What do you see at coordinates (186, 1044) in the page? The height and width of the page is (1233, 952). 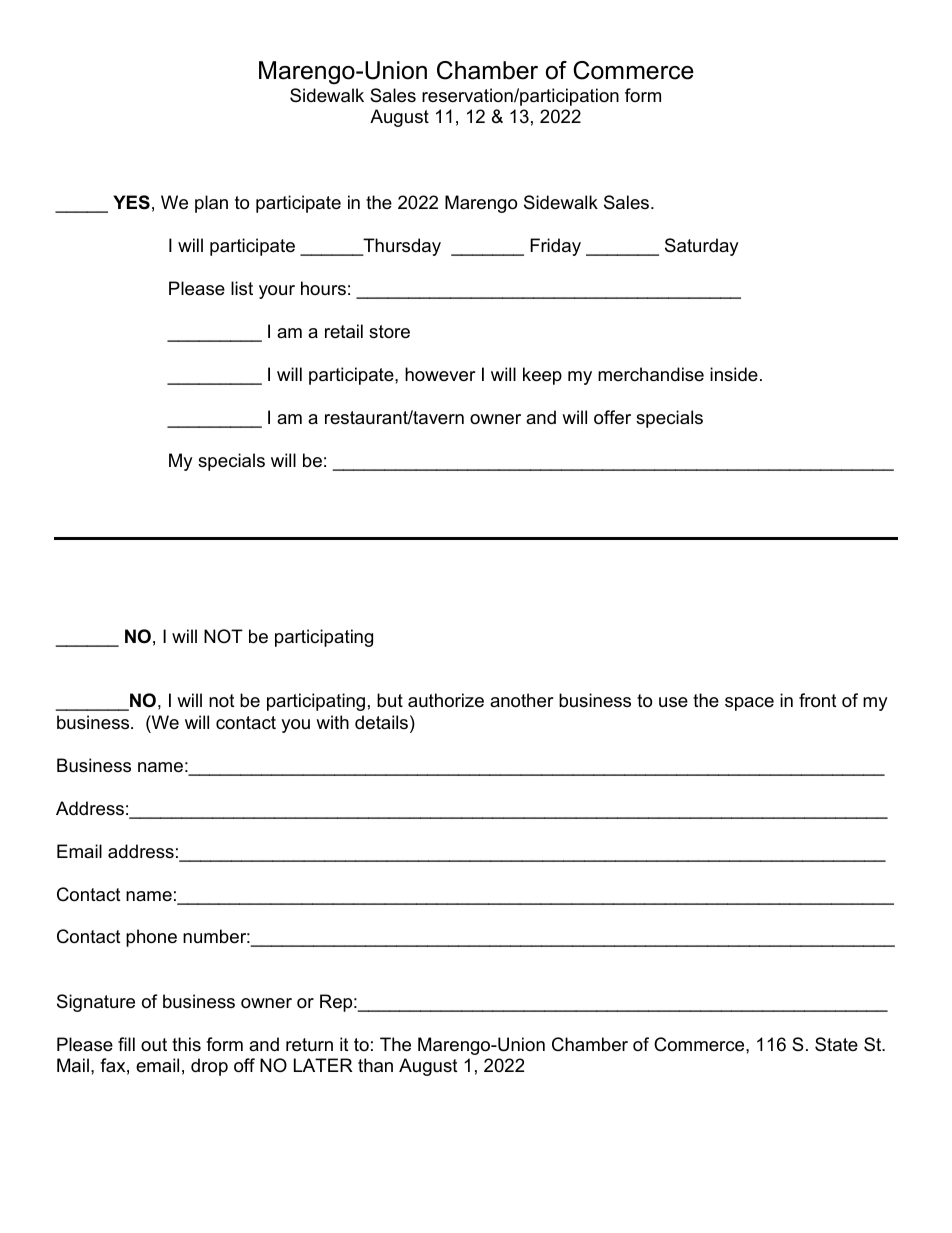 I see `this` at bounding box center [186, 1044].
